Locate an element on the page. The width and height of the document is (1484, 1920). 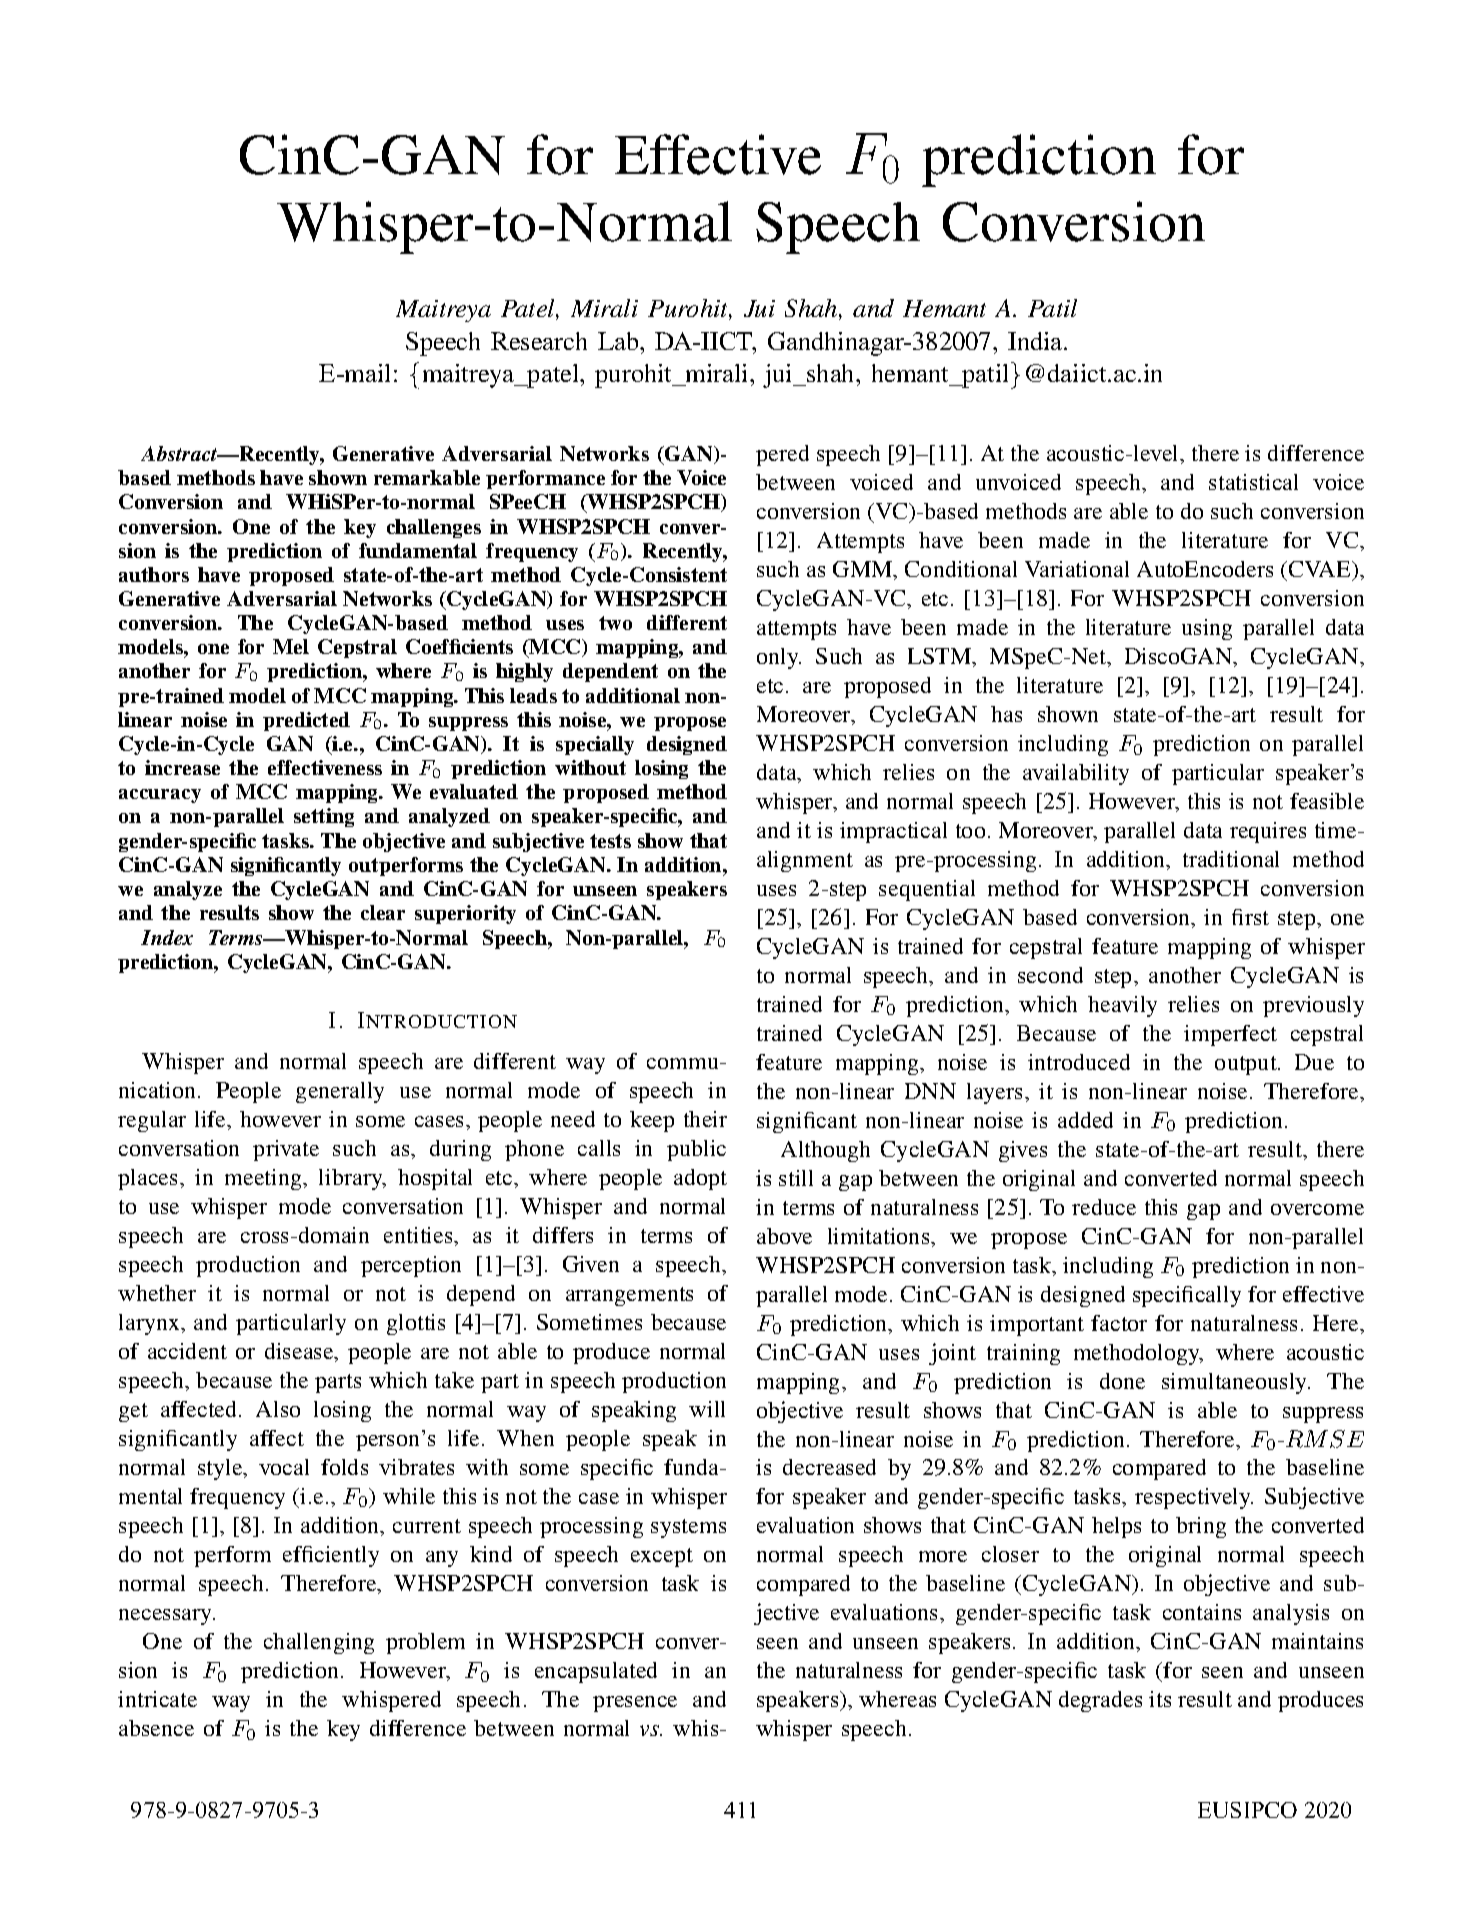
simultaneously is located at coordinates (1236, 1383).
